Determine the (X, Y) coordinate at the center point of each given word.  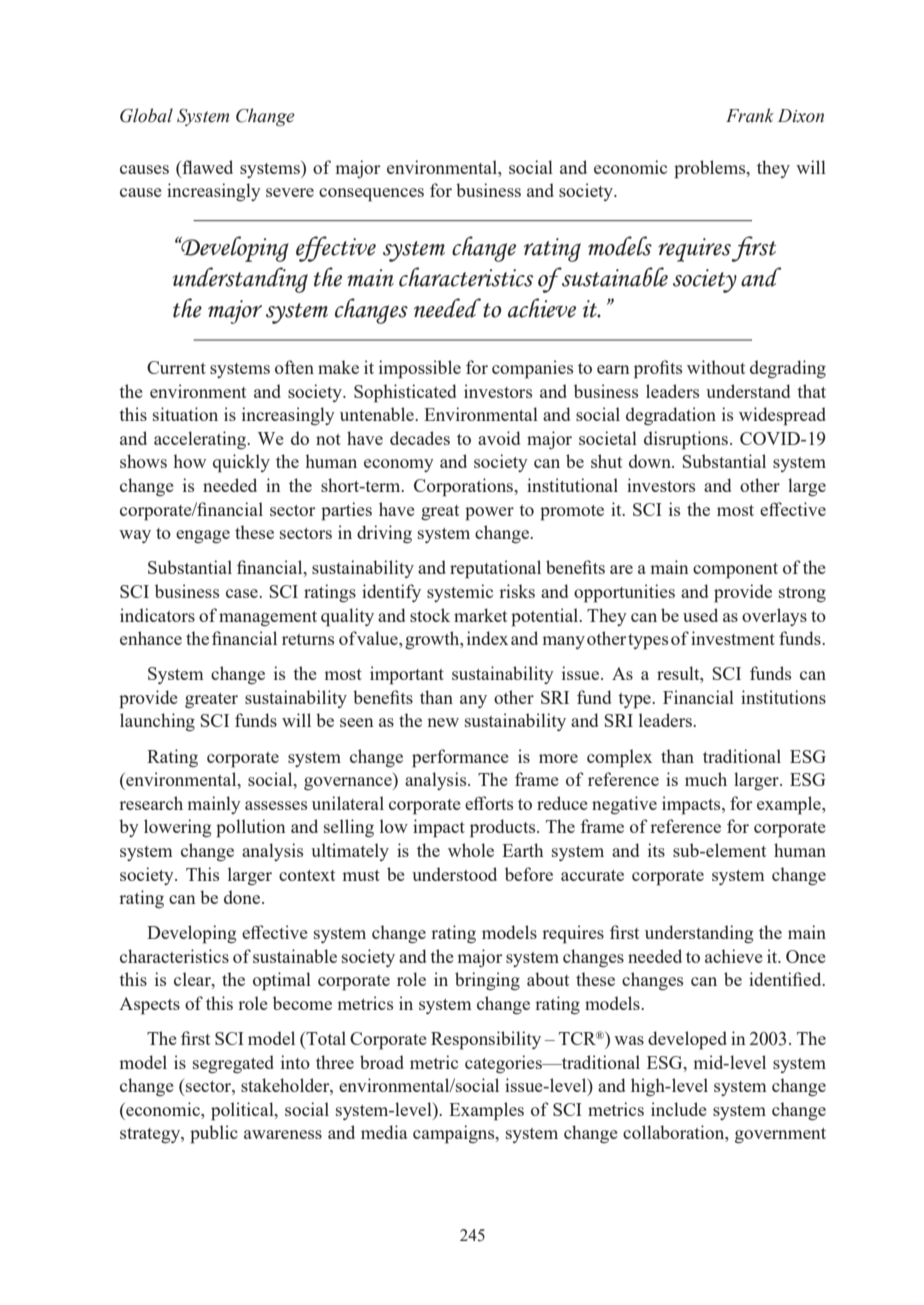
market (480, 615)
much (706, 779)
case (243, 593)
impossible (420, 369)
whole (471, 850)
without (716, 367)
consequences (371, 195)
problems (711, 169)
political (243, 1111)
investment (733, 638)
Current (176, 367)
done (243, 897)
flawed (206, 168)
